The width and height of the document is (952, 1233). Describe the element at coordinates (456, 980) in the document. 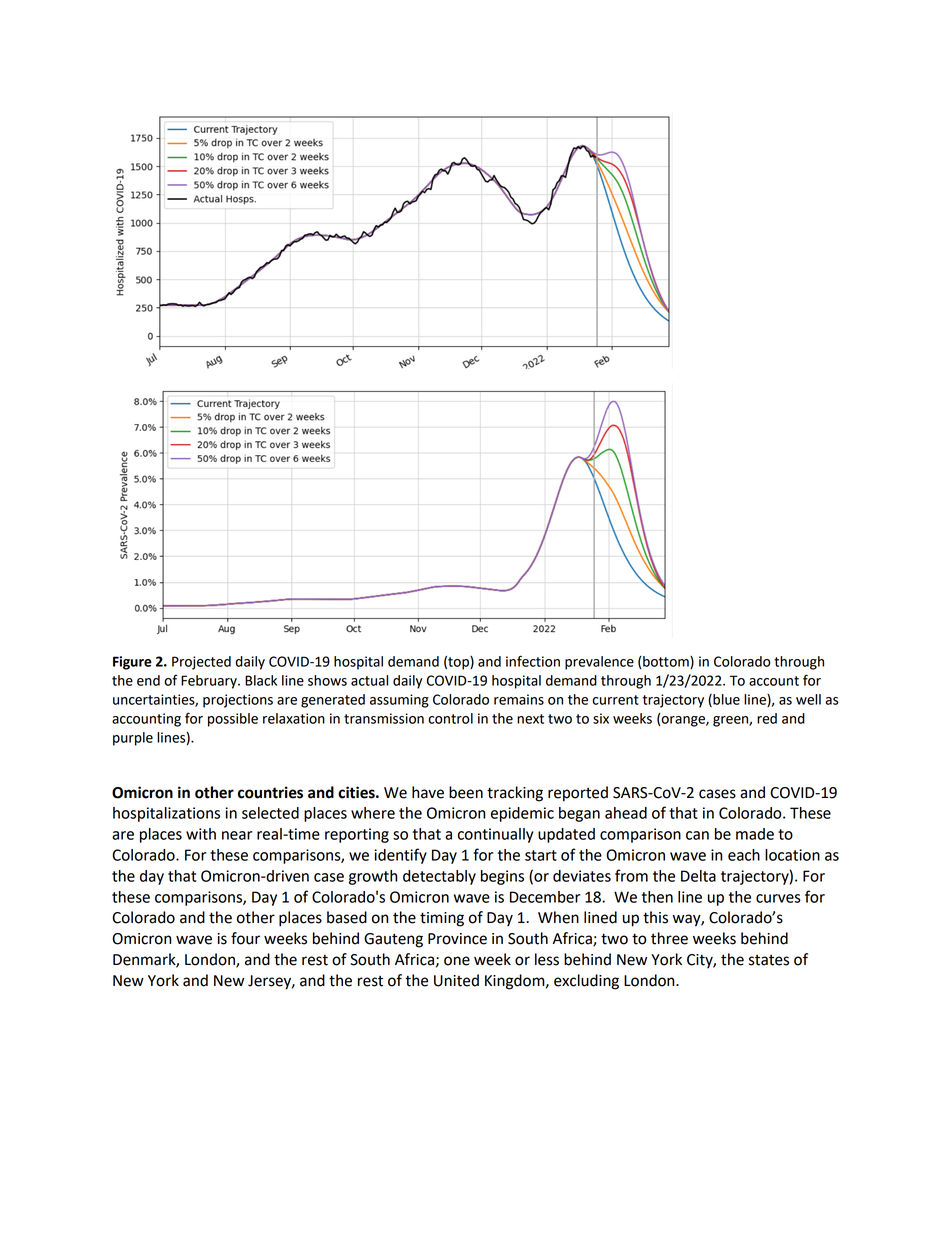

I see `United` at that location.
